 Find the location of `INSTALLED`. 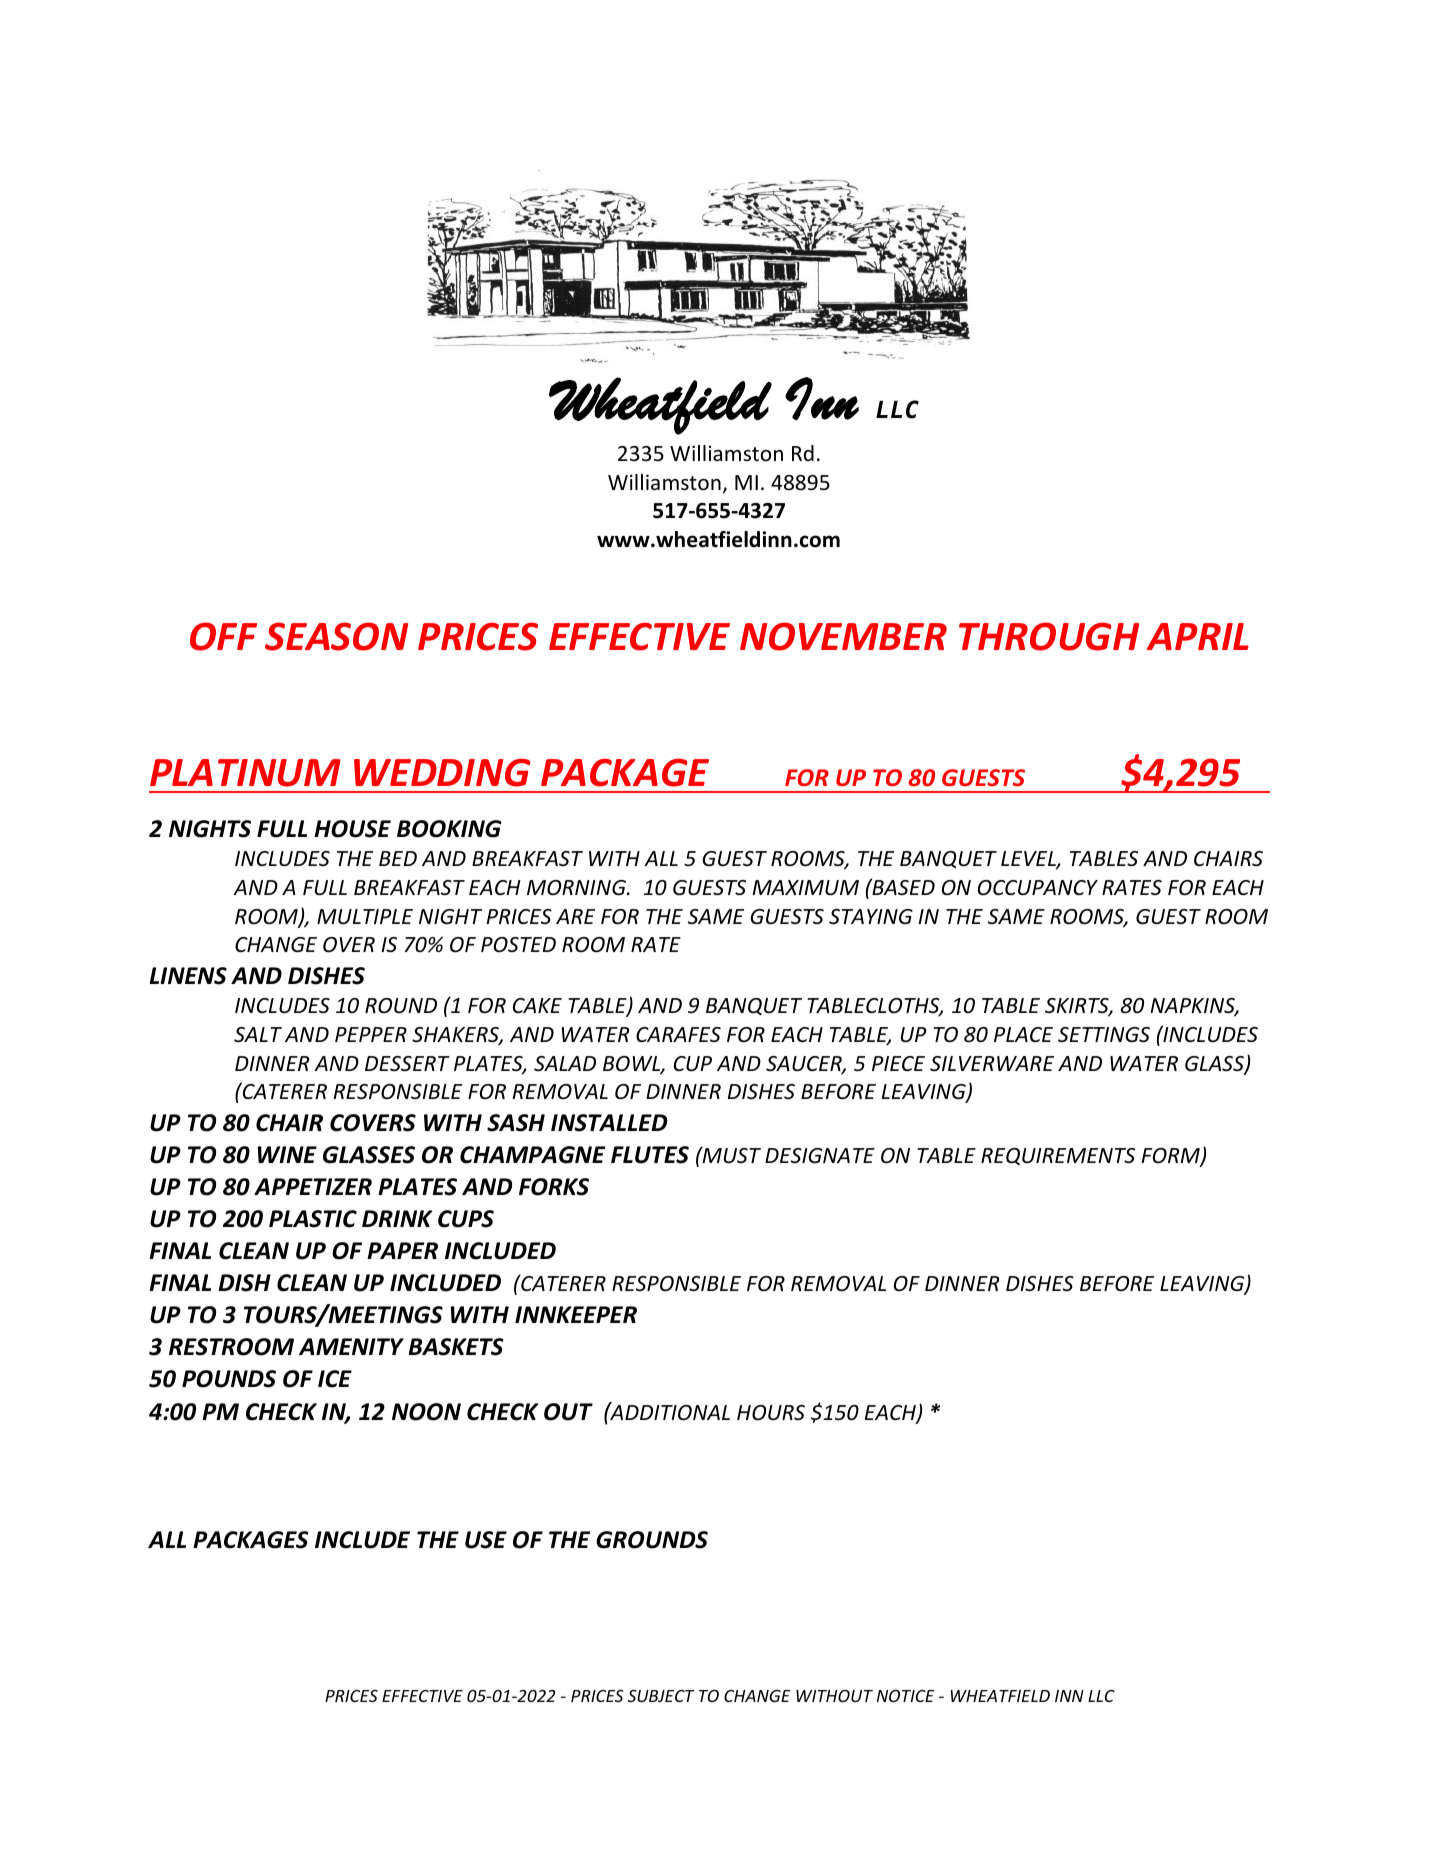

INSTALLED is located at coordinates (609, 1123).
